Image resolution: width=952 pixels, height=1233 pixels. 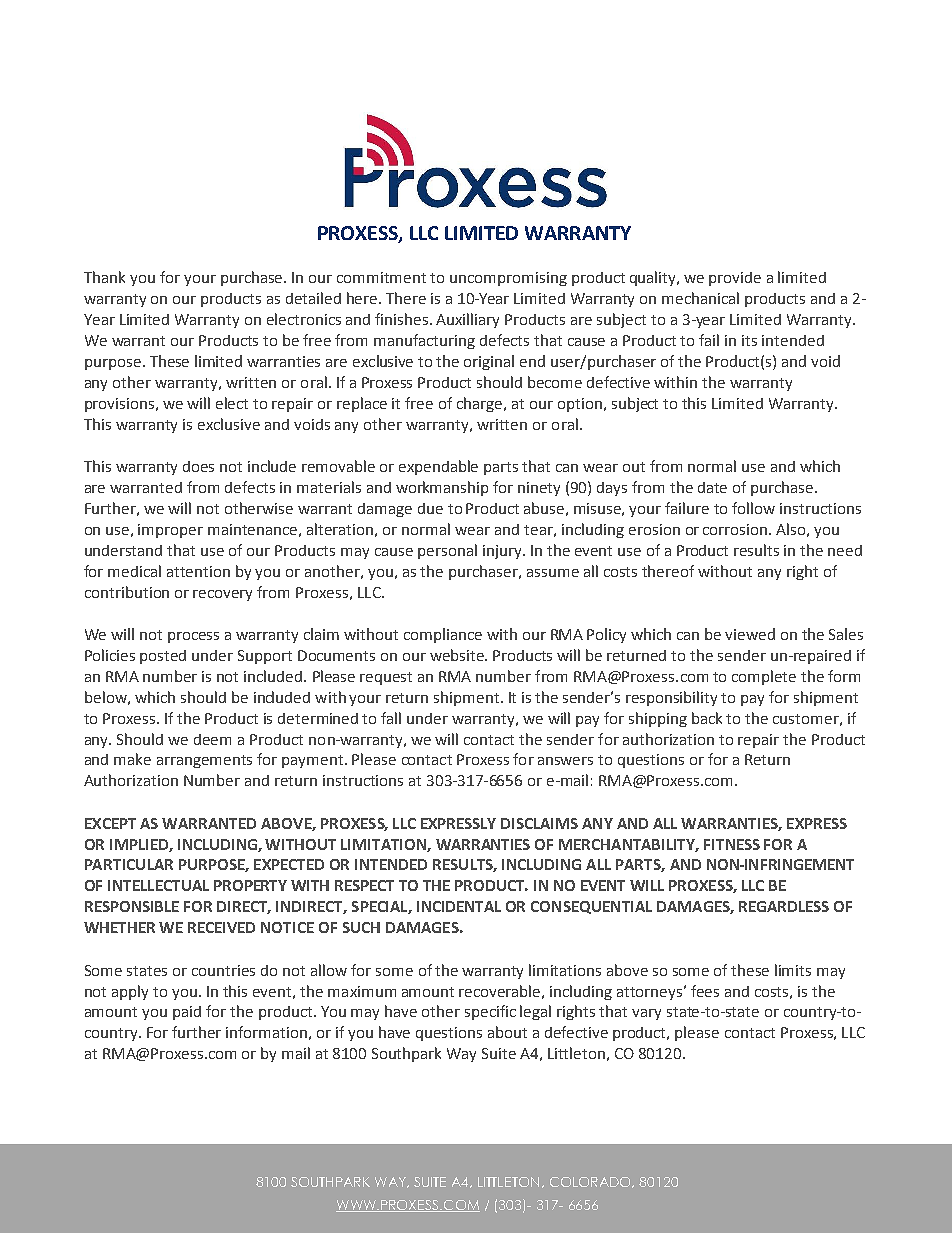 I want to click on INTELLECTUAL, so click(x=158, y=885).
